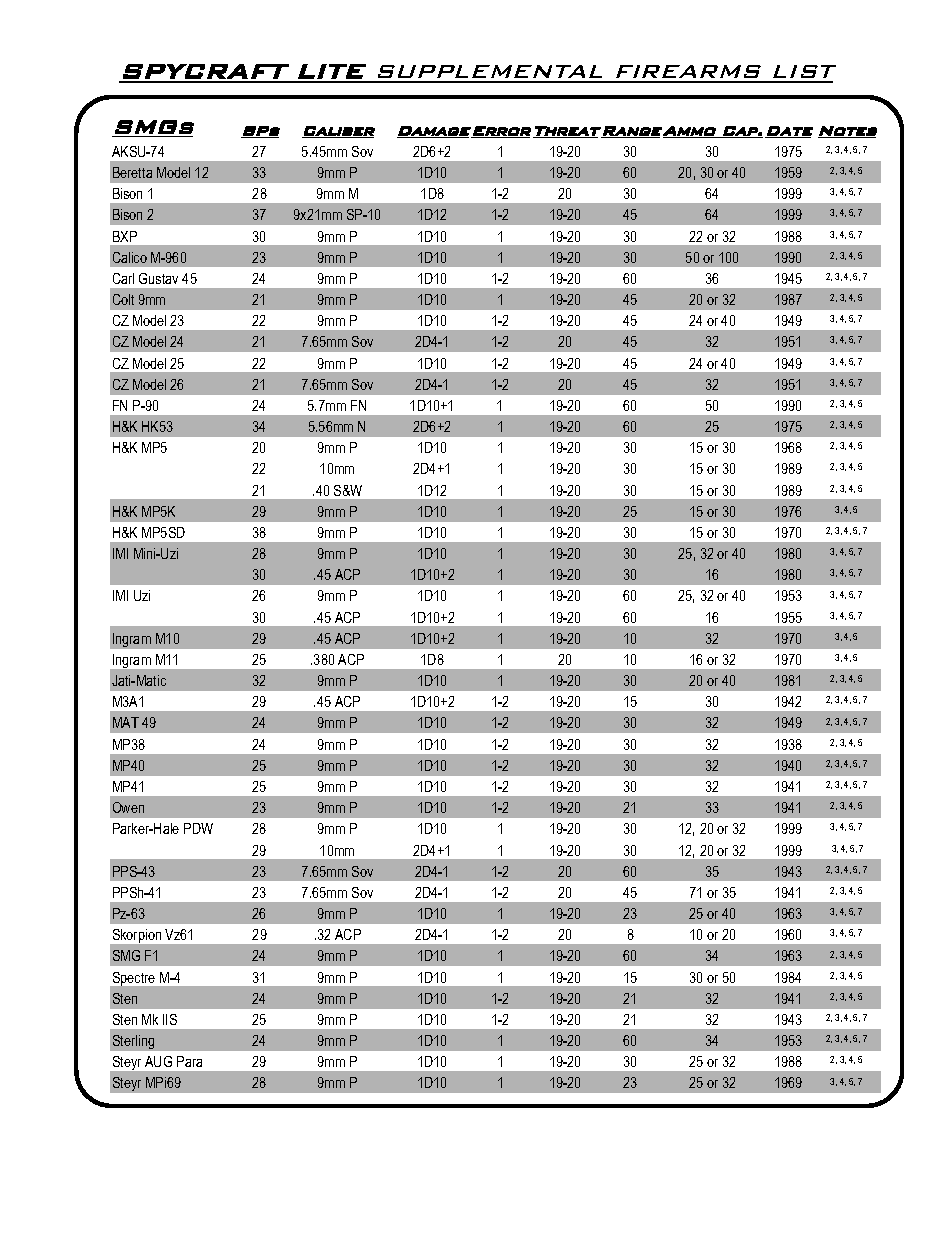  What do you see at coordinates (158, 1061) in the screenshot?
I see `AUG` at bounding box center [158, 1061].
